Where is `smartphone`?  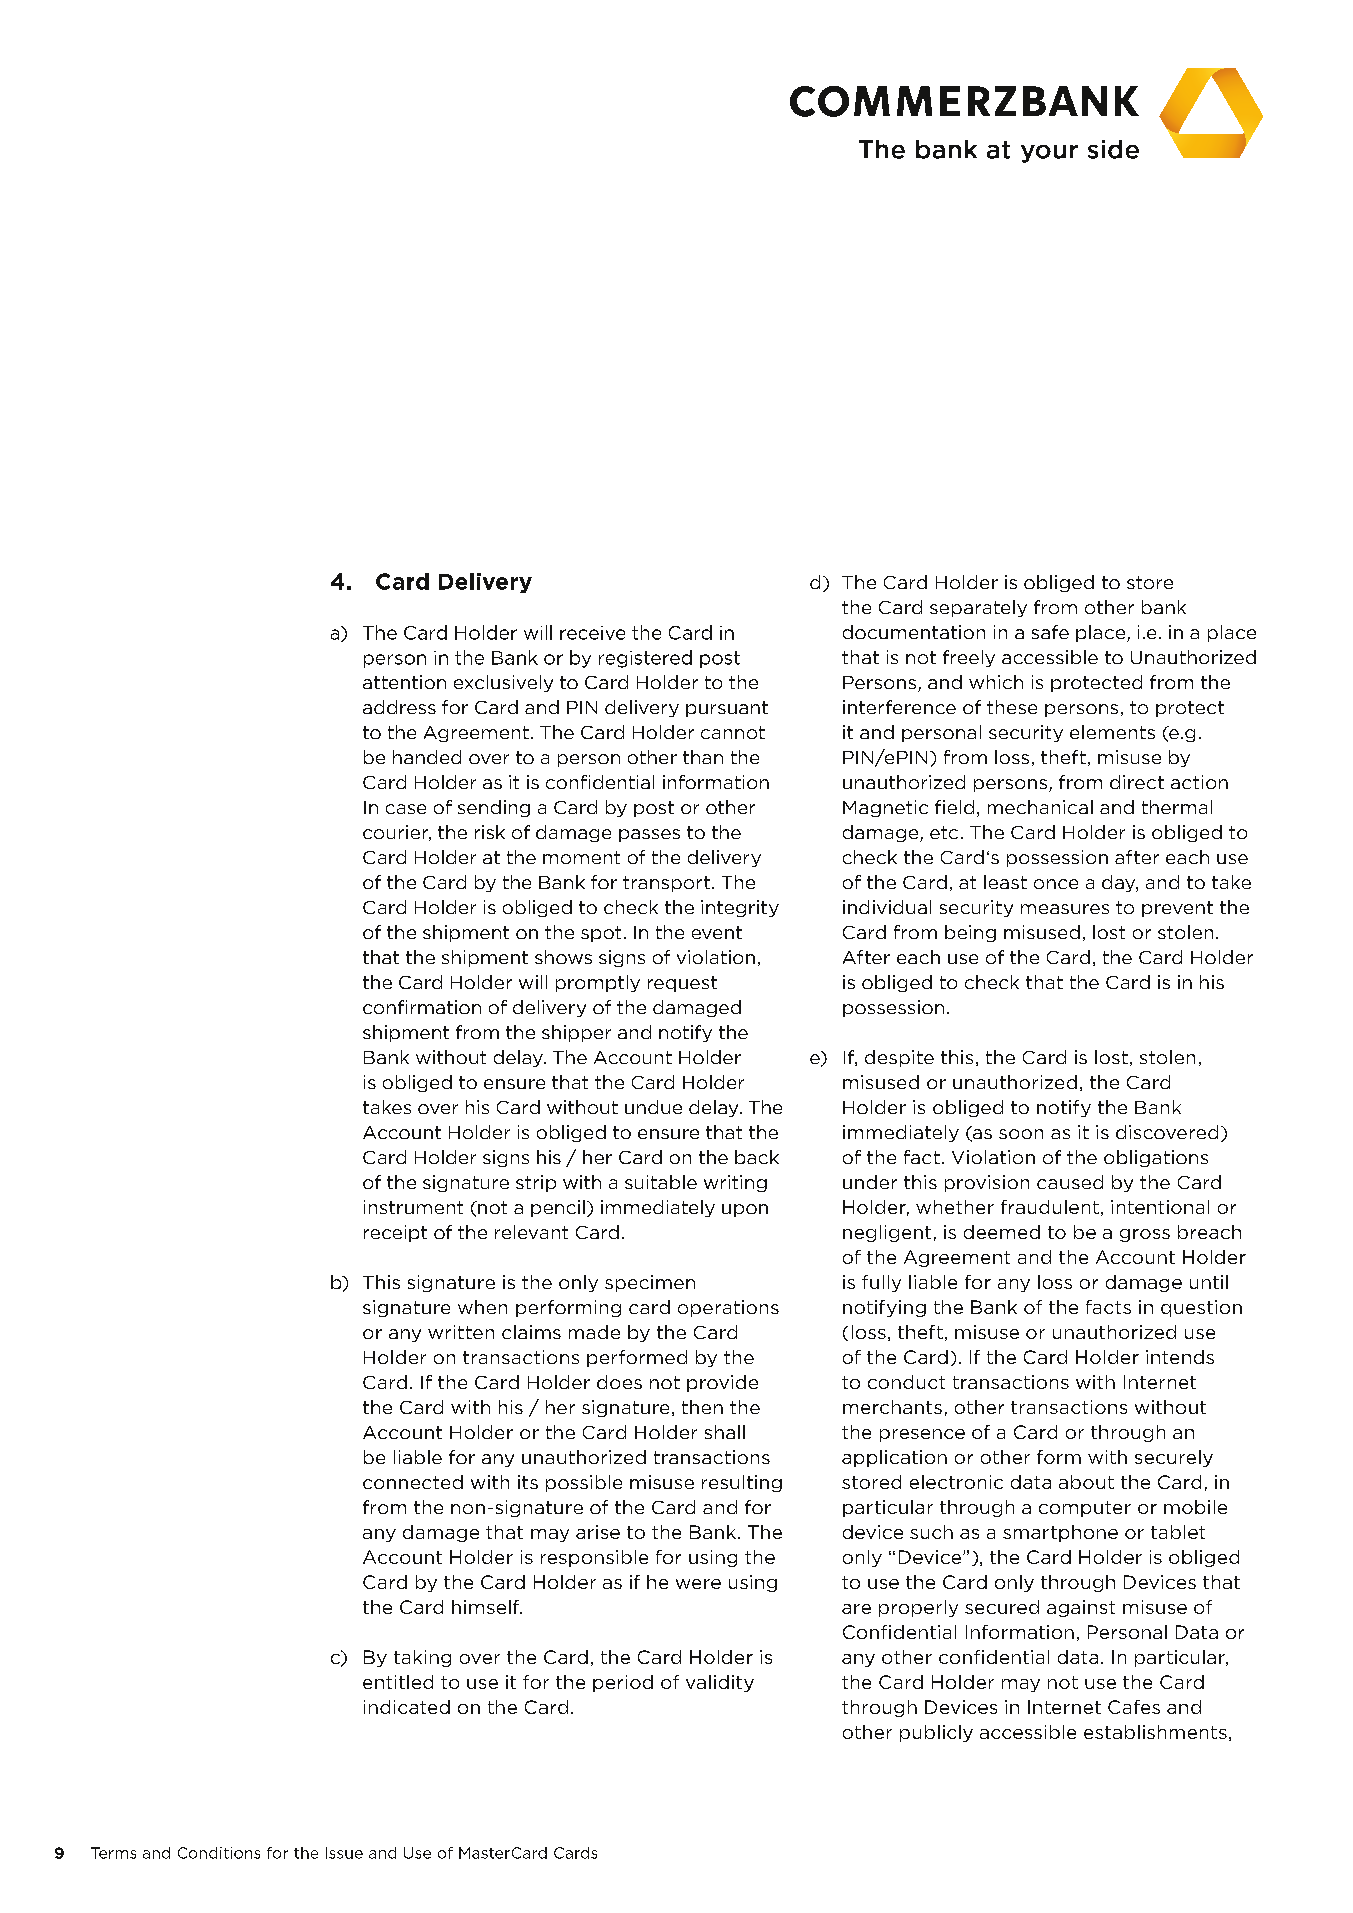 smartphone is located at coordinates (1060, 1533).
